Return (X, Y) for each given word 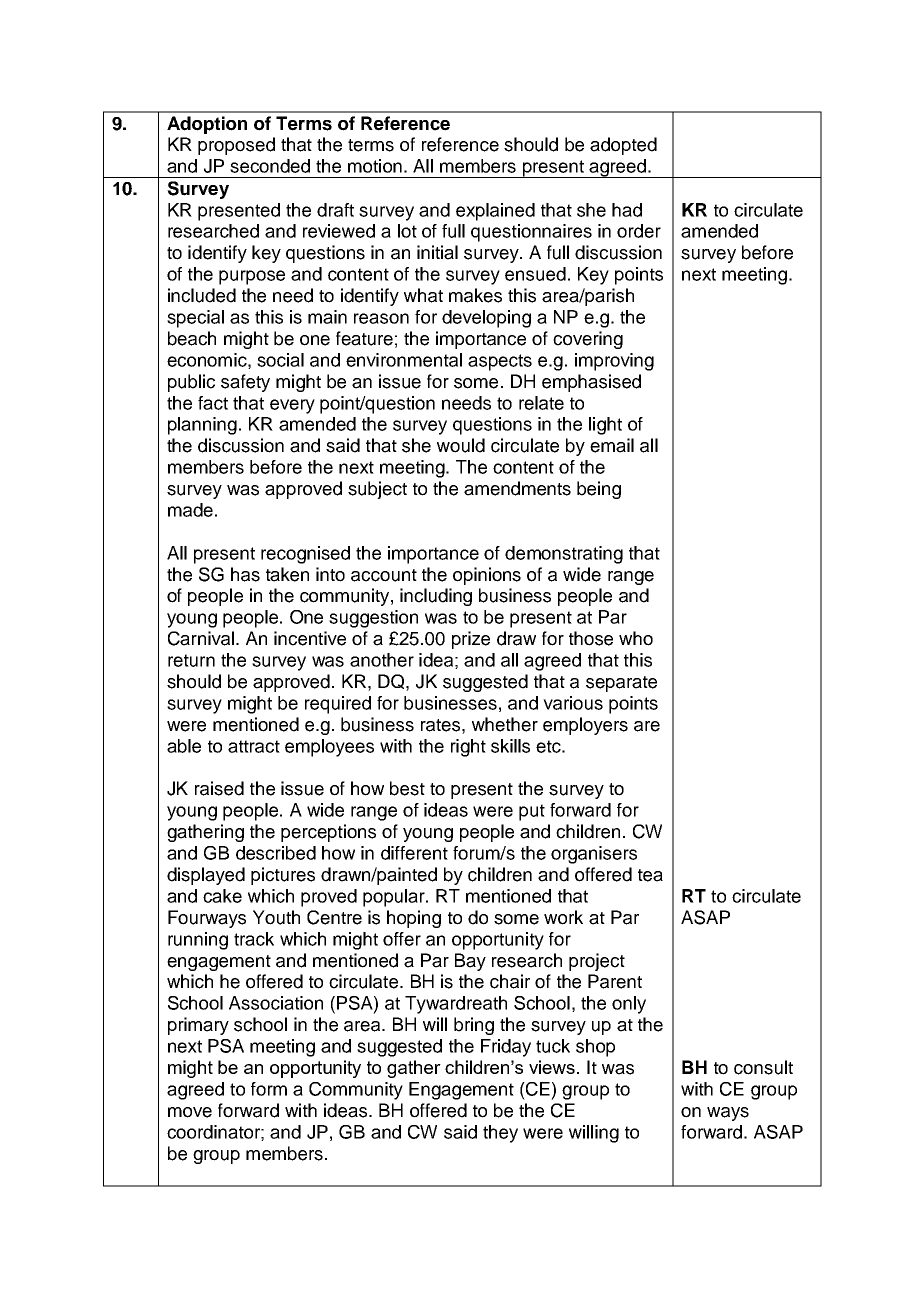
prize (471, 640)
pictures (283, 876)
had (627, 210)
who (636, 638)
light (605, 426)
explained (495, 212)
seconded (270, 166)
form (269, 1089)
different (414, 853)
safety (245, 383)
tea (650, 875)
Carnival (201, 638)
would (461, 445)
